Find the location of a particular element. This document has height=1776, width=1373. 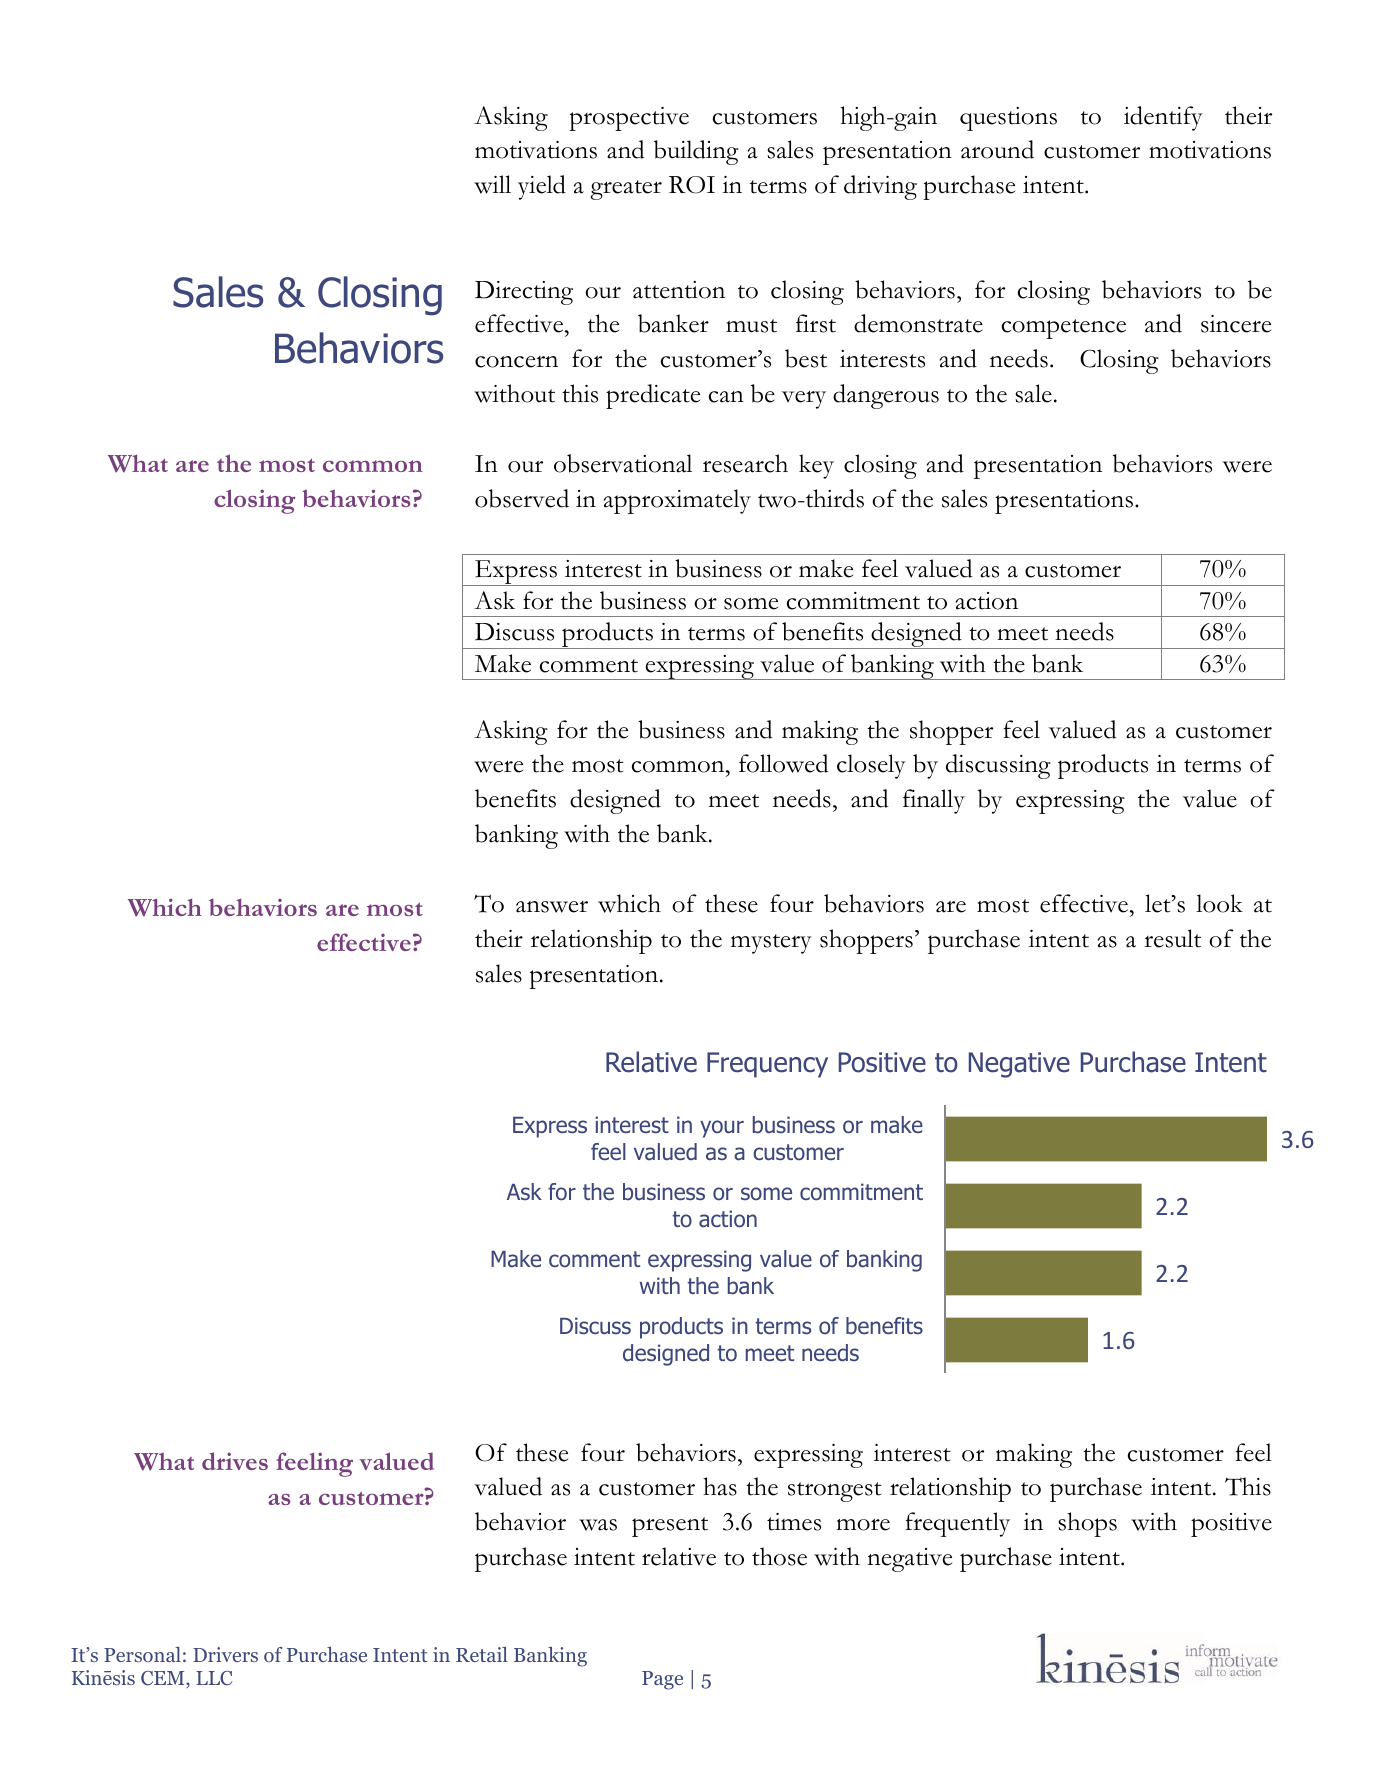

Drivers is located at coordinates (225, 1654).
